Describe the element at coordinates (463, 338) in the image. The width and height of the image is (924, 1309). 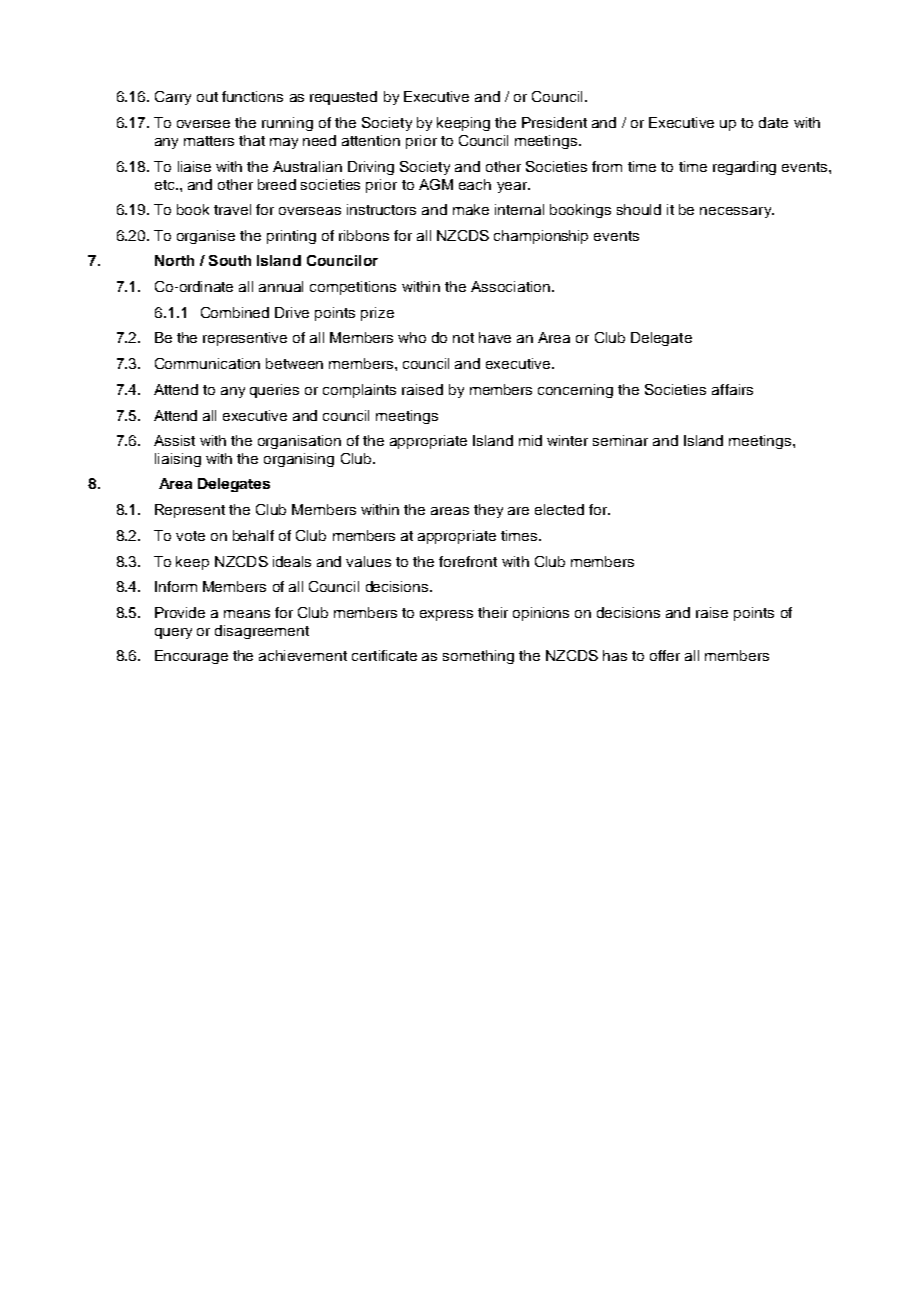
I see `not` at that location.
